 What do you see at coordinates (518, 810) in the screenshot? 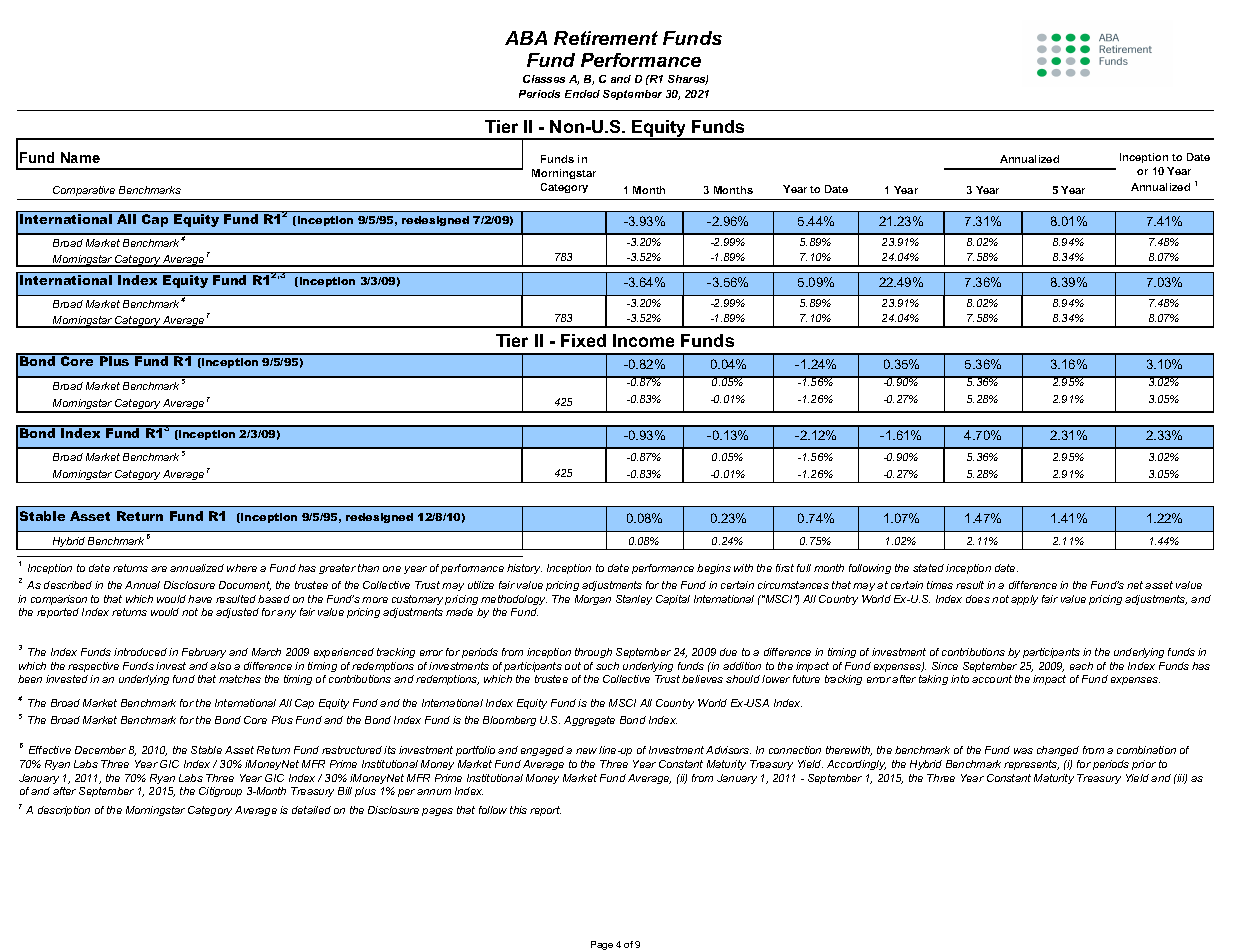
I see `this` at bounding box center [518, 810].
